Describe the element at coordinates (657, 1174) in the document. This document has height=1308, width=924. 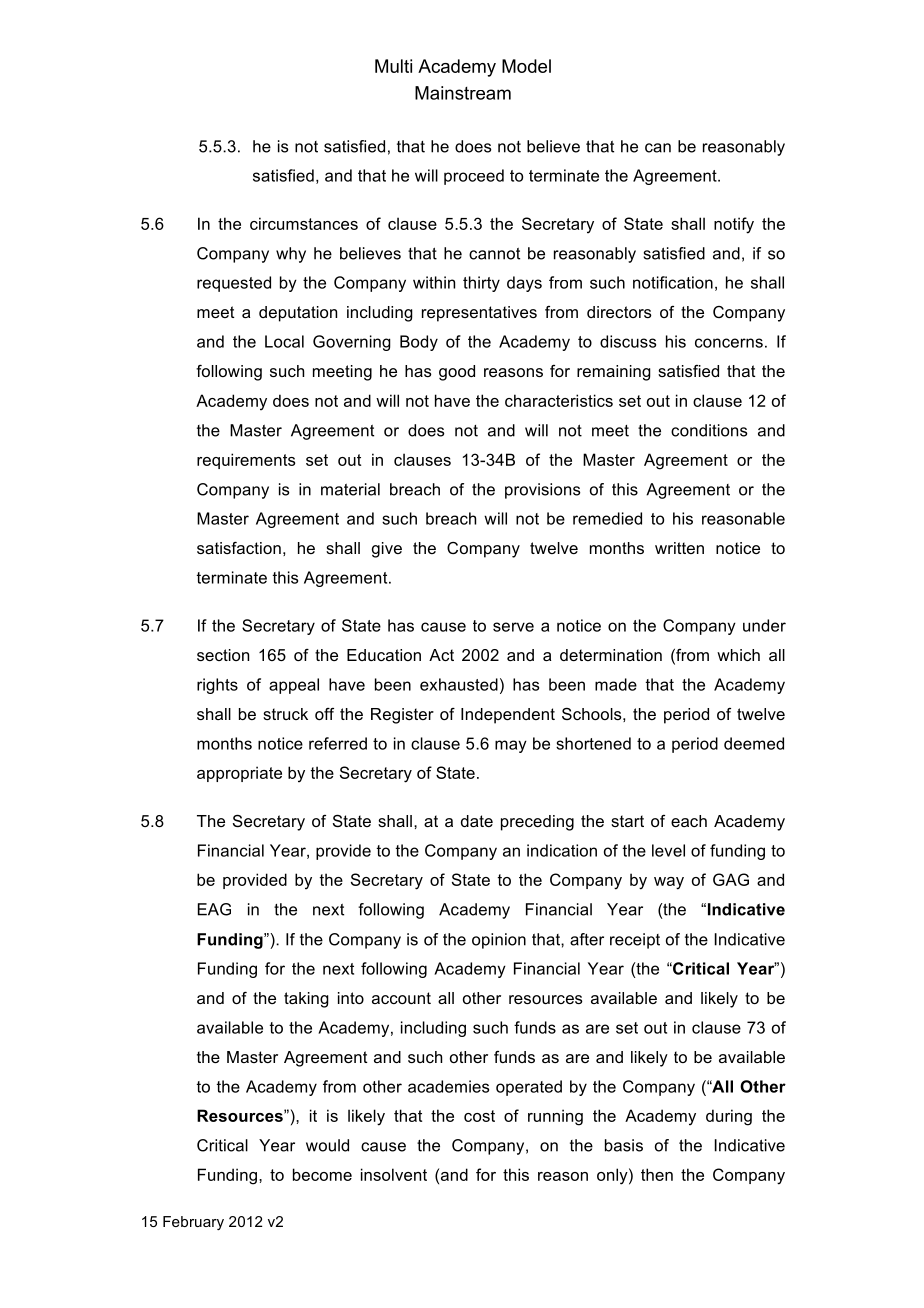
I see `then` at that location.
